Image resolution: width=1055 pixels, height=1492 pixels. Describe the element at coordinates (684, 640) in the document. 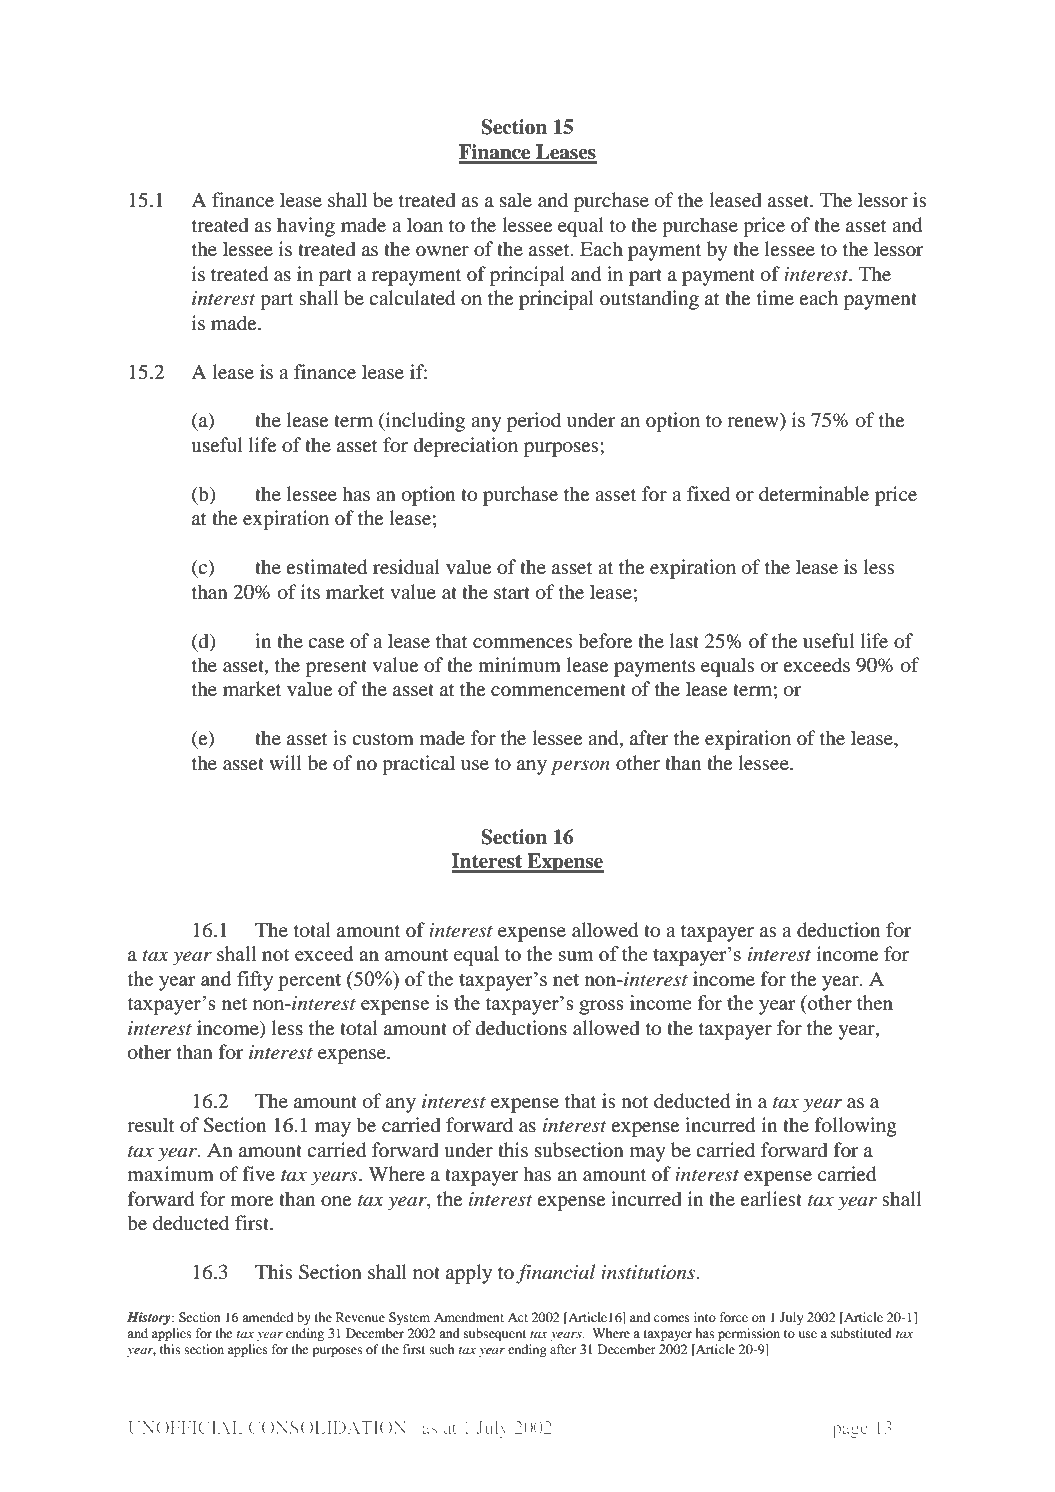

I see `last` at that location.
